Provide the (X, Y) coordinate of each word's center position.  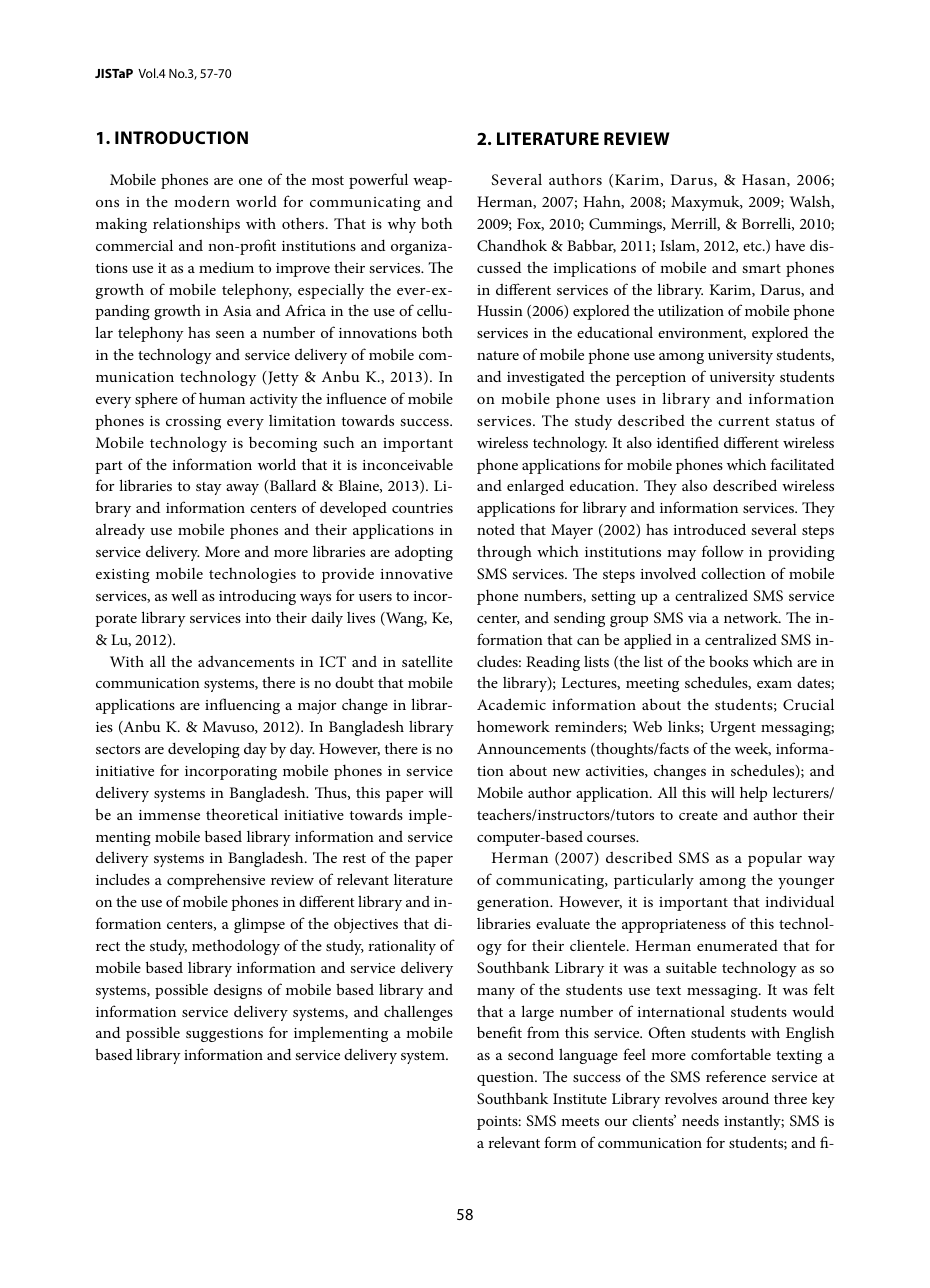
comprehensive (216, 881)
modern (202, 201)
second (531, 1054)
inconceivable (407, 464)
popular (775, 859)
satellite (427, 661)
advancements (246, 661)
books (728, 661)
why (402, 225)
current (744, 421)
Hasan (765, 180)
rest (354, 858)
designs (238, 991)
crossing (193, 423)
